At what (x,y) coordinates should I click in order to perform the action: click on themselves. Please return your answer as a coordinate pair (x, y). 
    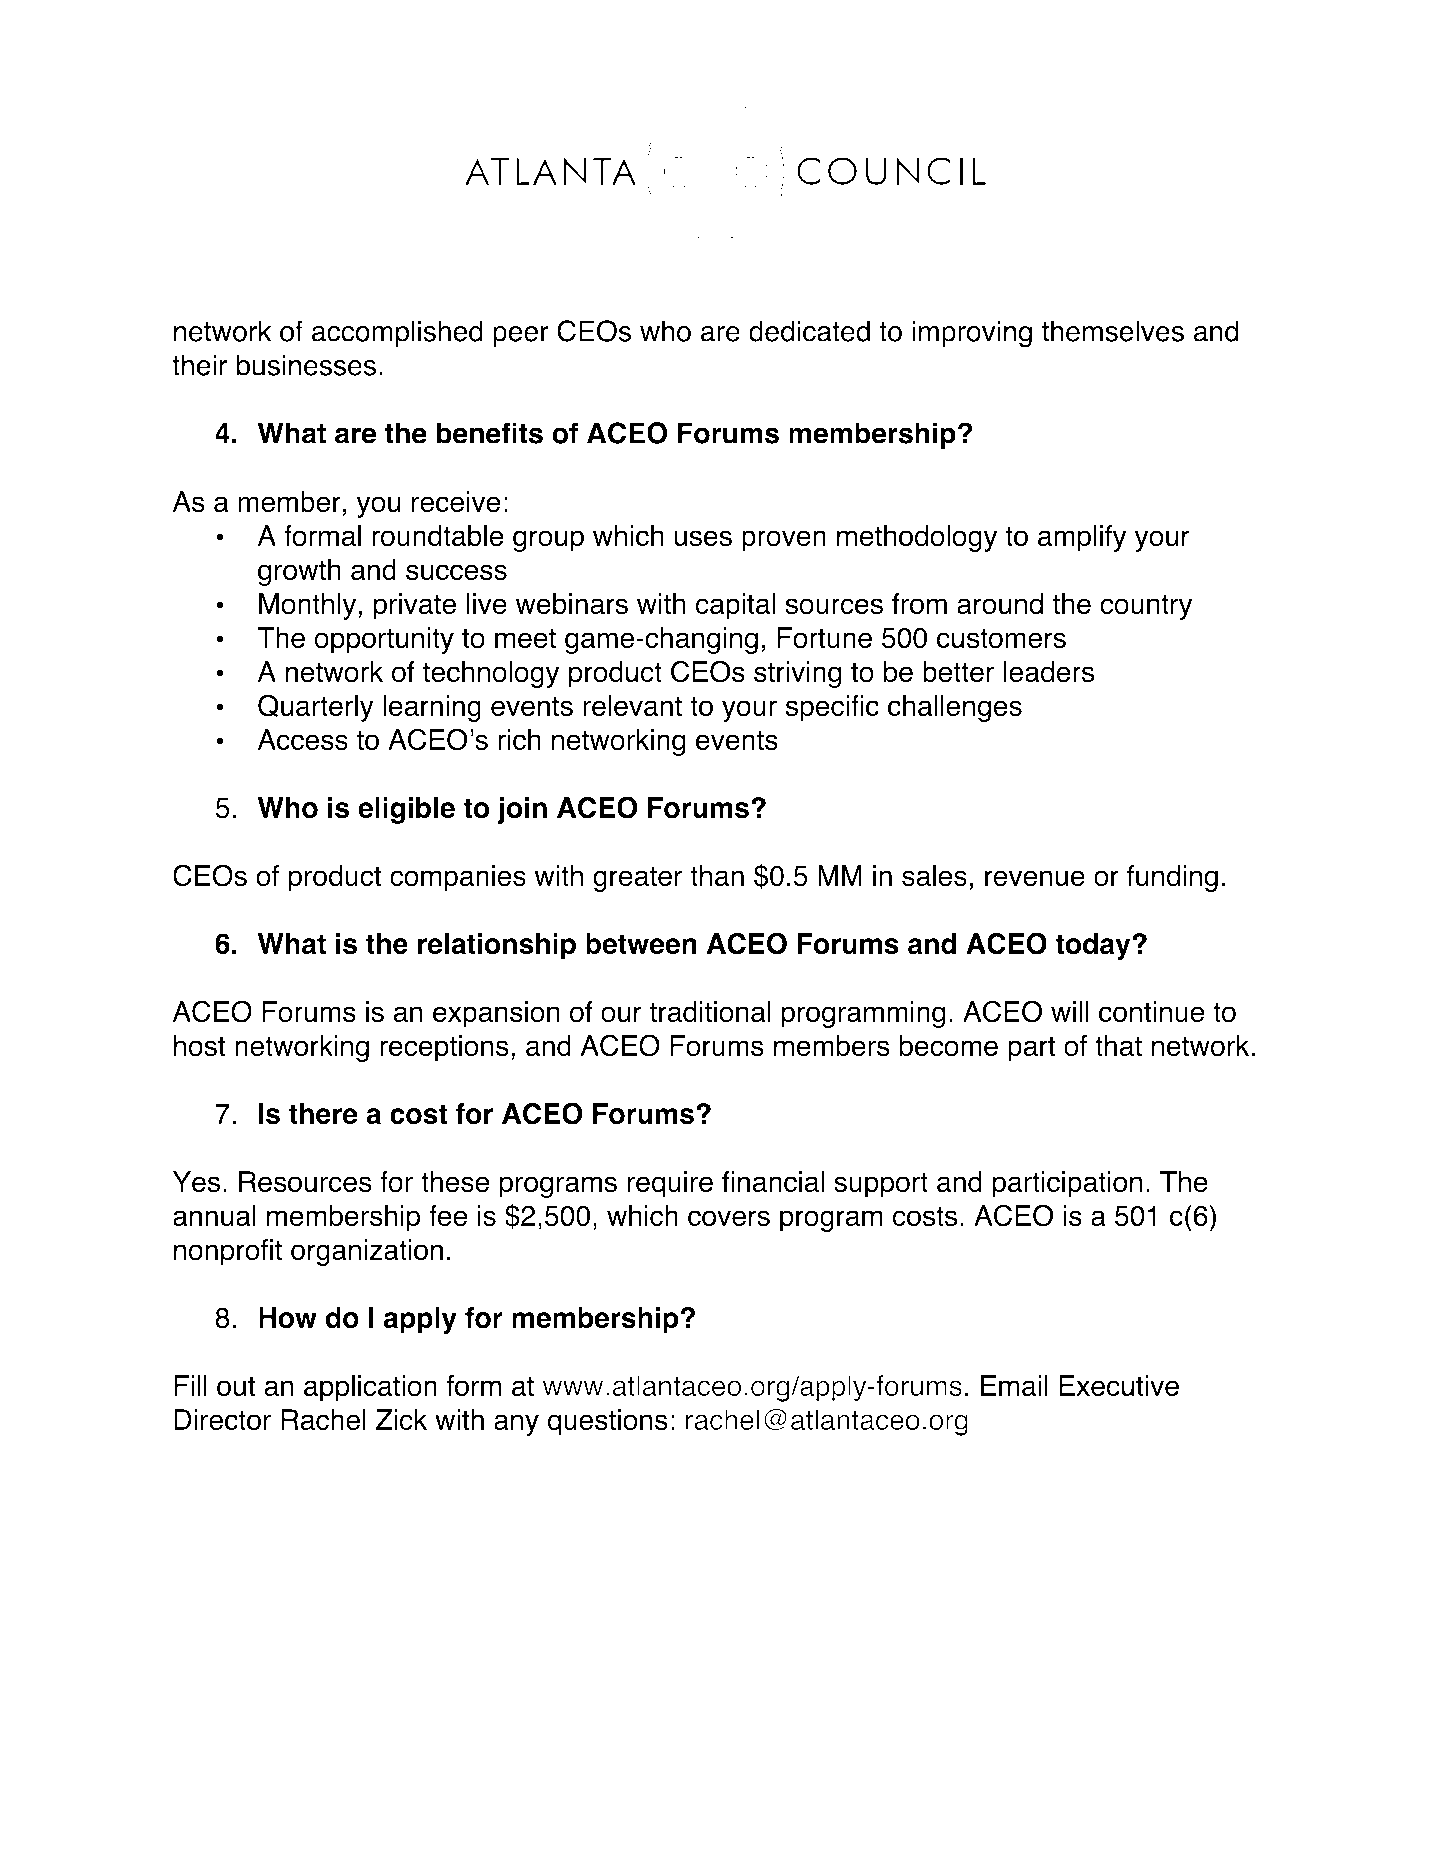
    Looking at the image, I should click on (1113, 331).
